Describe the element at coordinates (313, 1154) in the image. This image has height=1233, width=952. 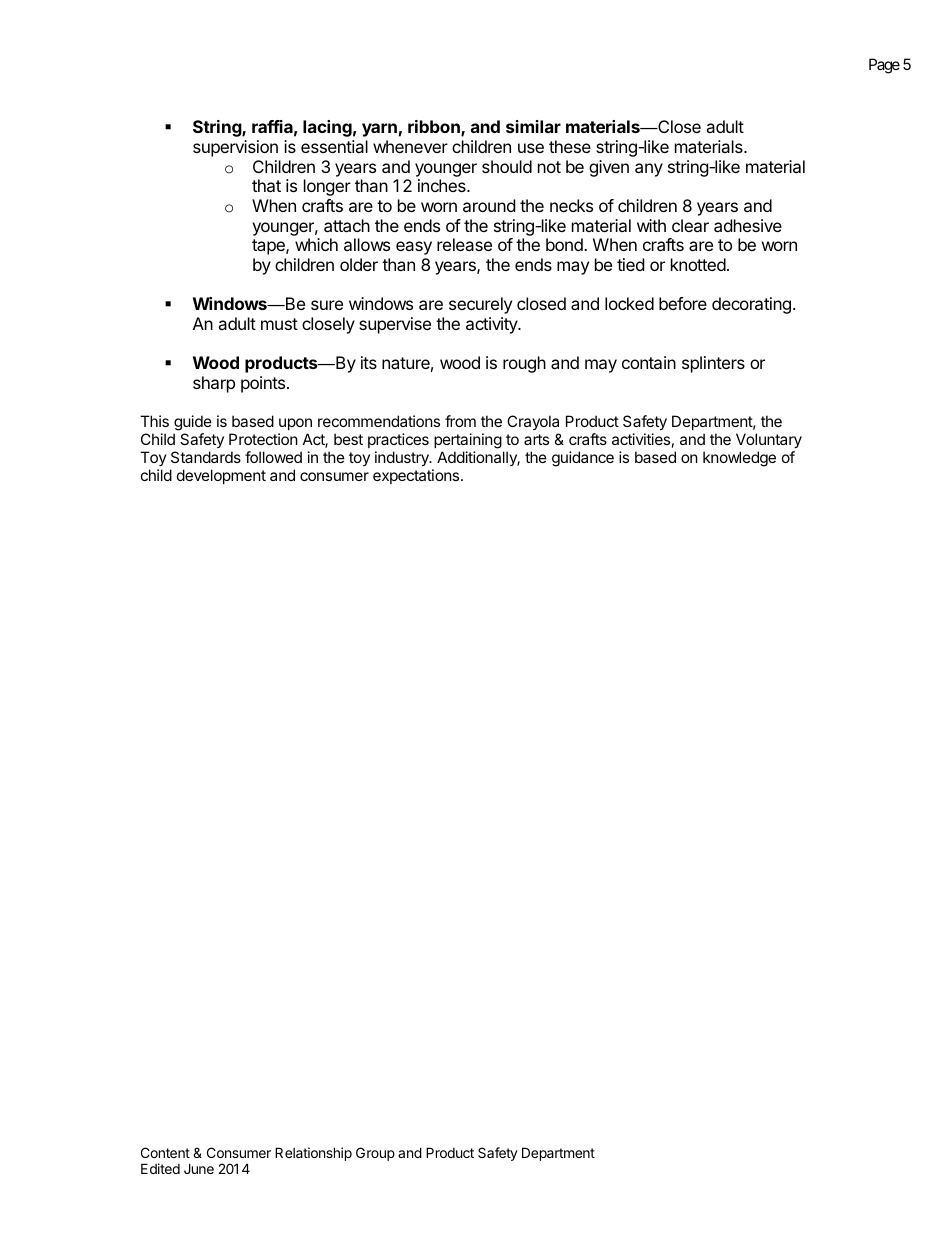
I see `Relationship` at that location.
